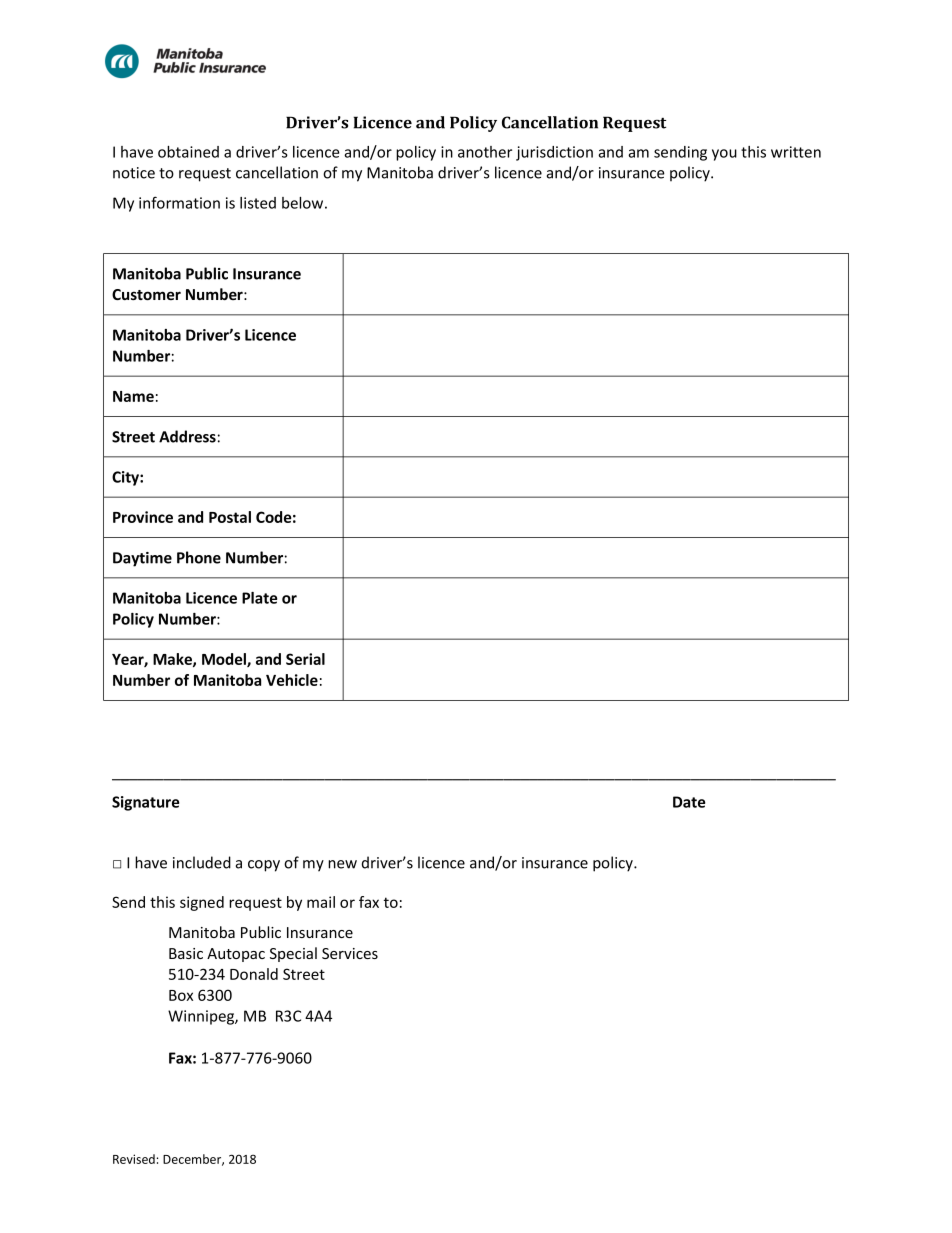  Describe the element at coordinates (134, 1159) in the document. I see `Revised` at that location.
